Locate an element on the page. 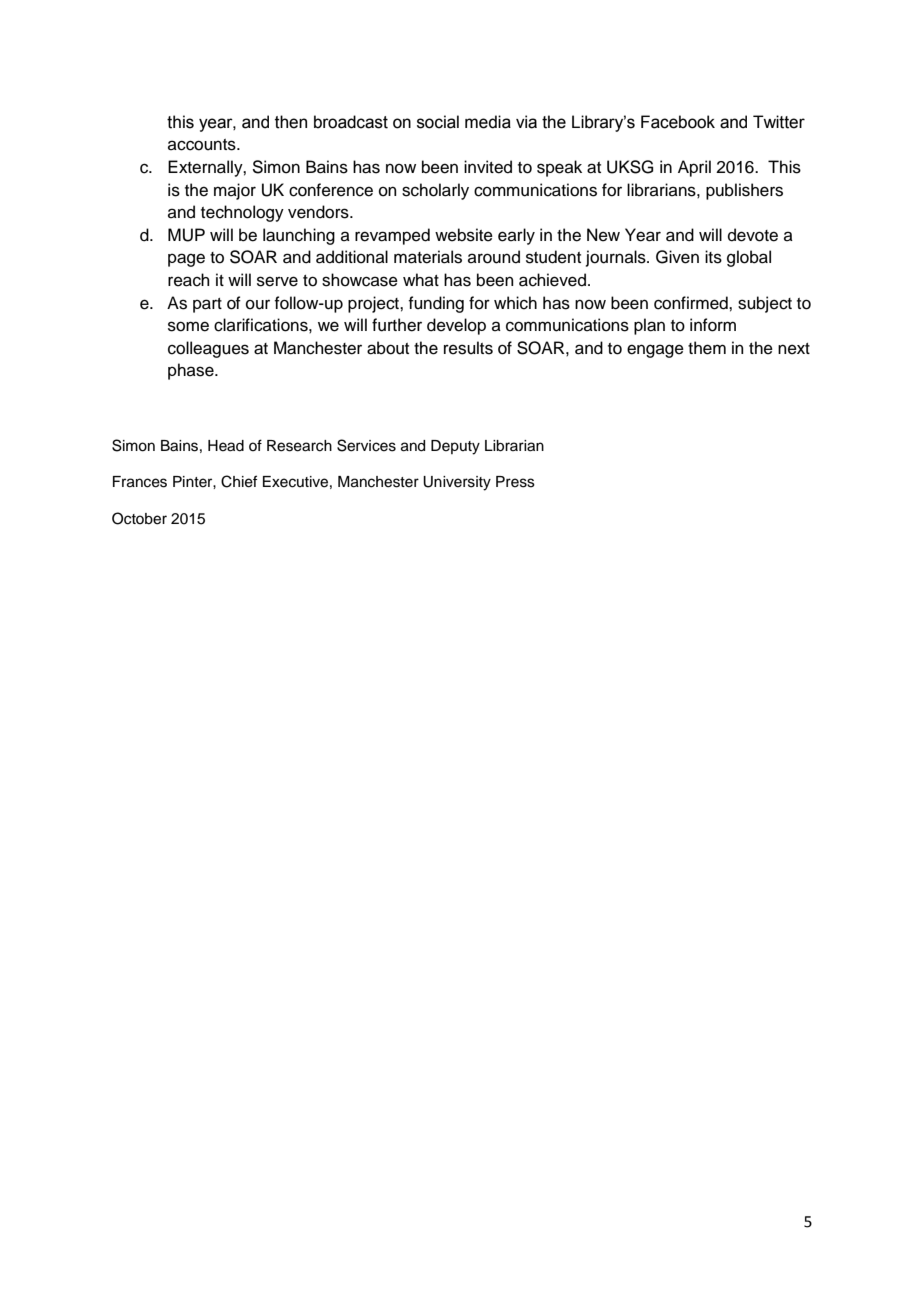  develop is located at coordinates (456, 326).
